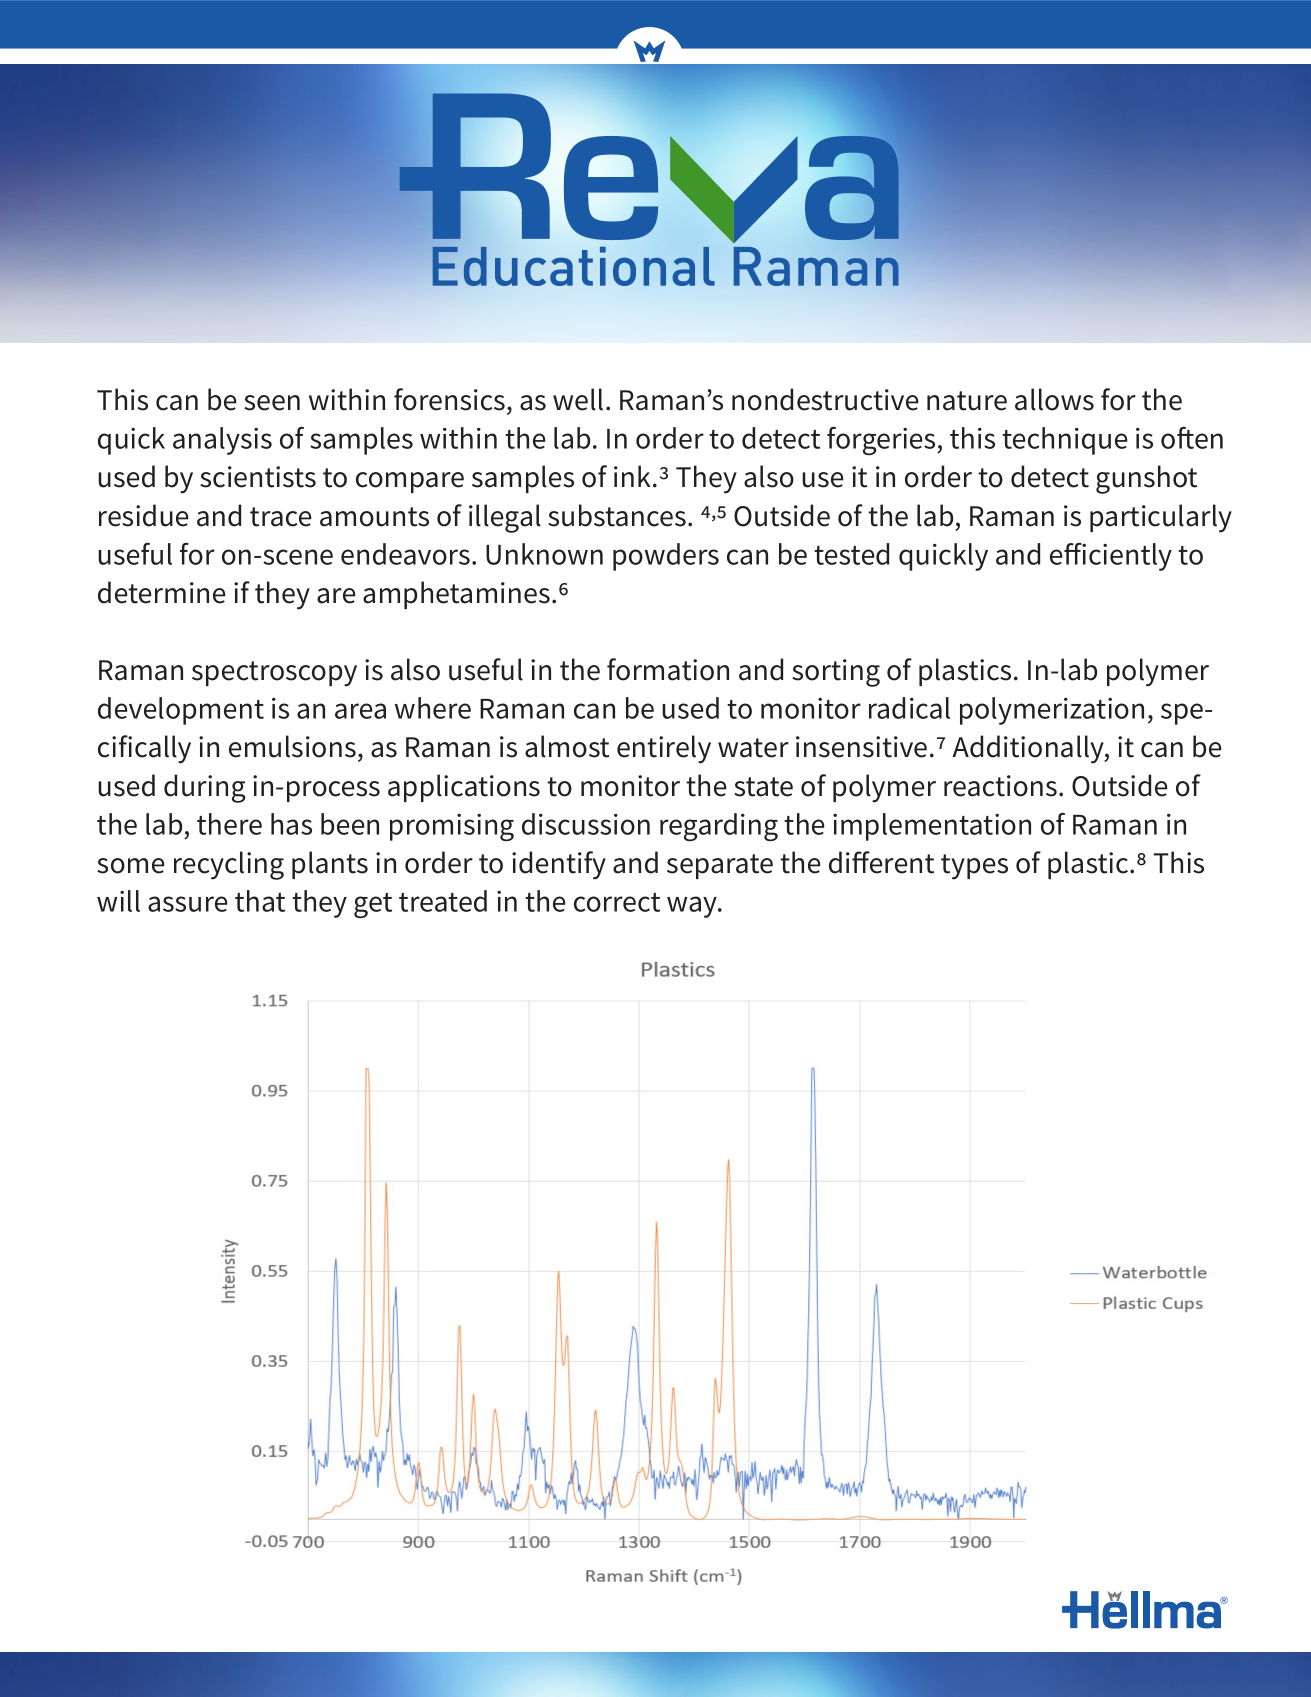 This document has width=1311, height=1697. Describe the element at coordinates (260, 901) in the document. I see `that` at that location.
